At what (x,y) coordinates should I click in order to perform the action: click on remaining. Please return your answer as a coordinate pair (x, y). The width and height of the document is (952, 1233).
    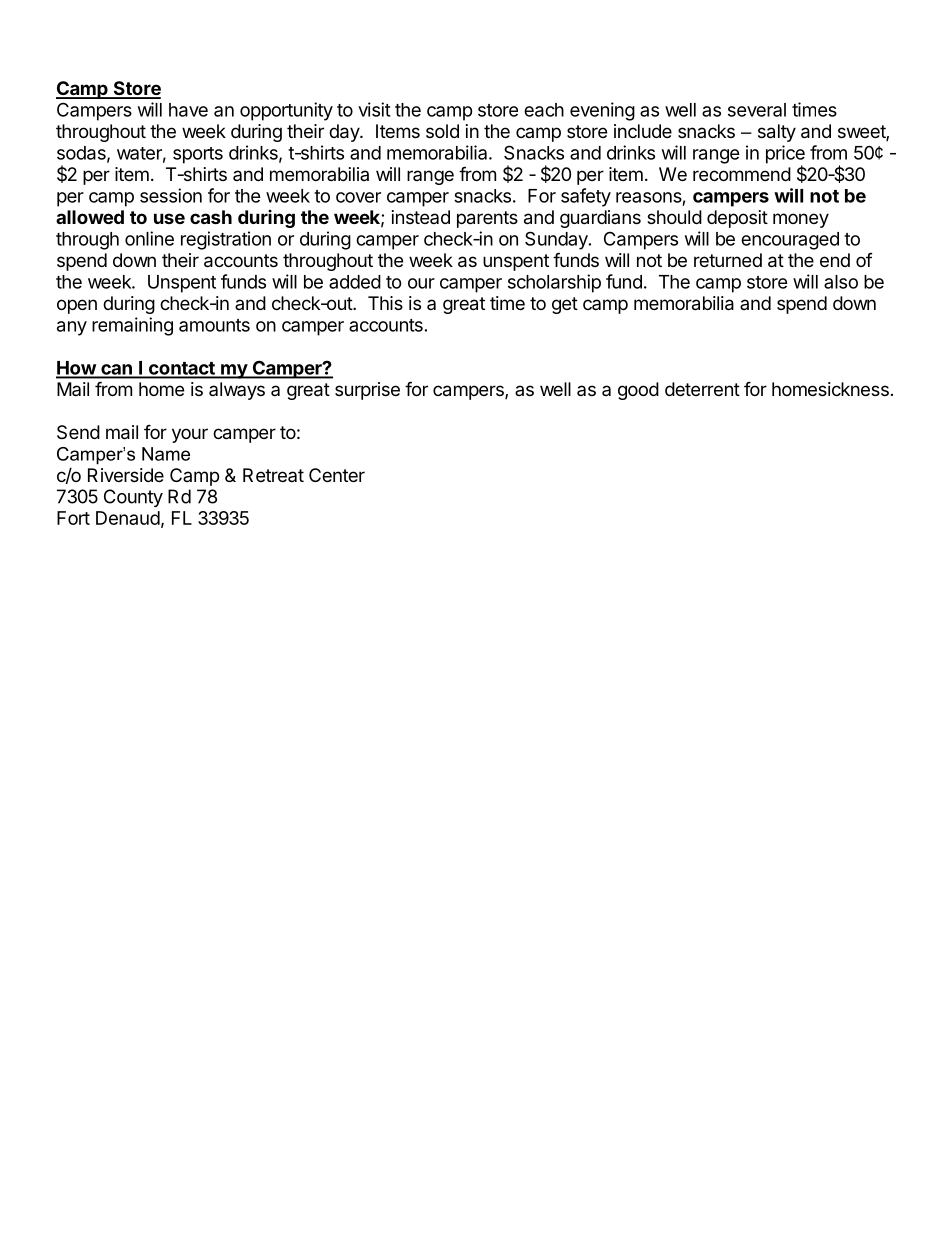
    Looking at the image, I should click on (132, 326).
